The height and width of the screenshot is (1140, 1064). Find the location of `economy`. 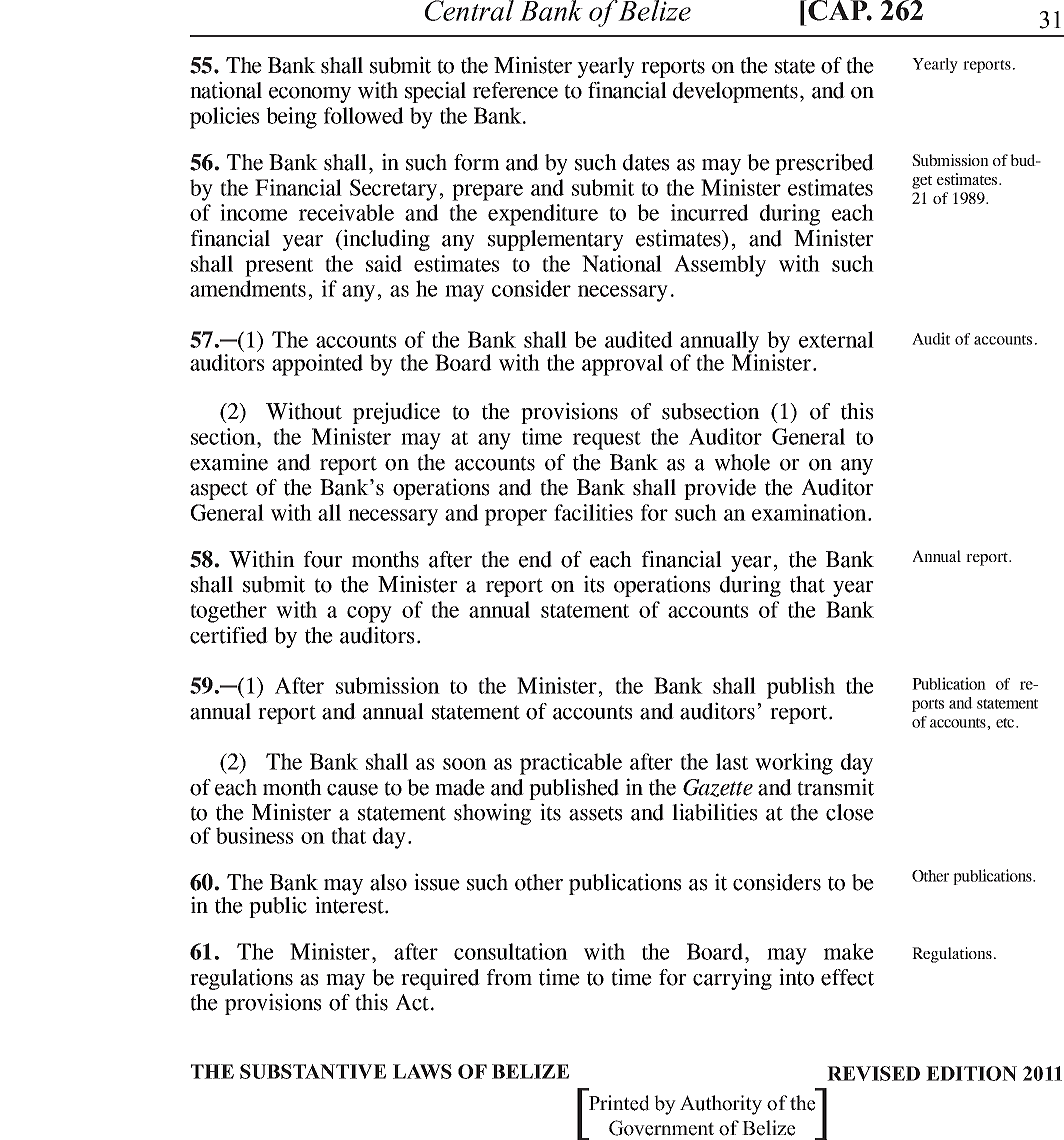

economy is located at coordinates (310, 95).
